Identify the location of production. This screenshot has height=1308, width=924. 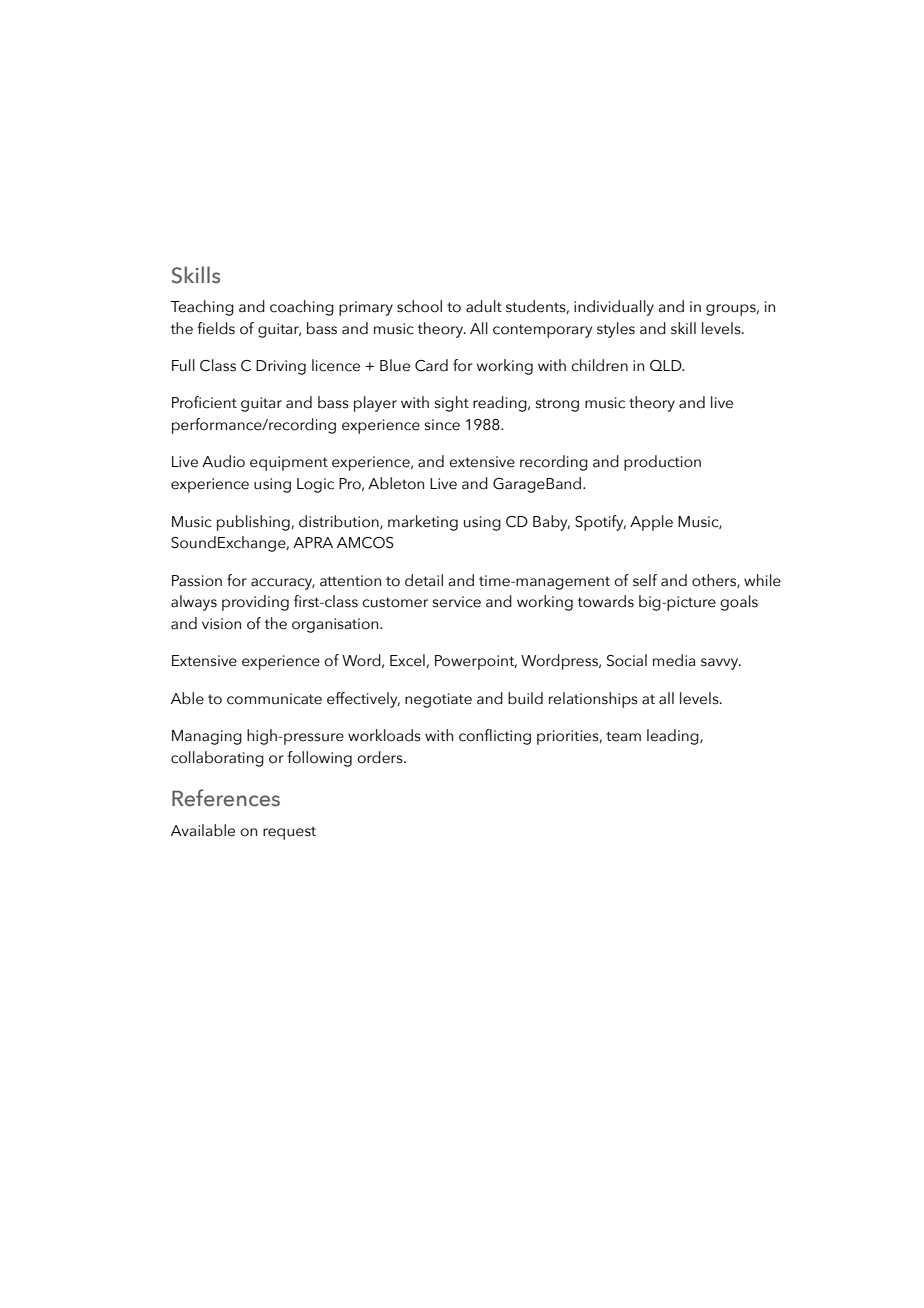
(662, 463).
